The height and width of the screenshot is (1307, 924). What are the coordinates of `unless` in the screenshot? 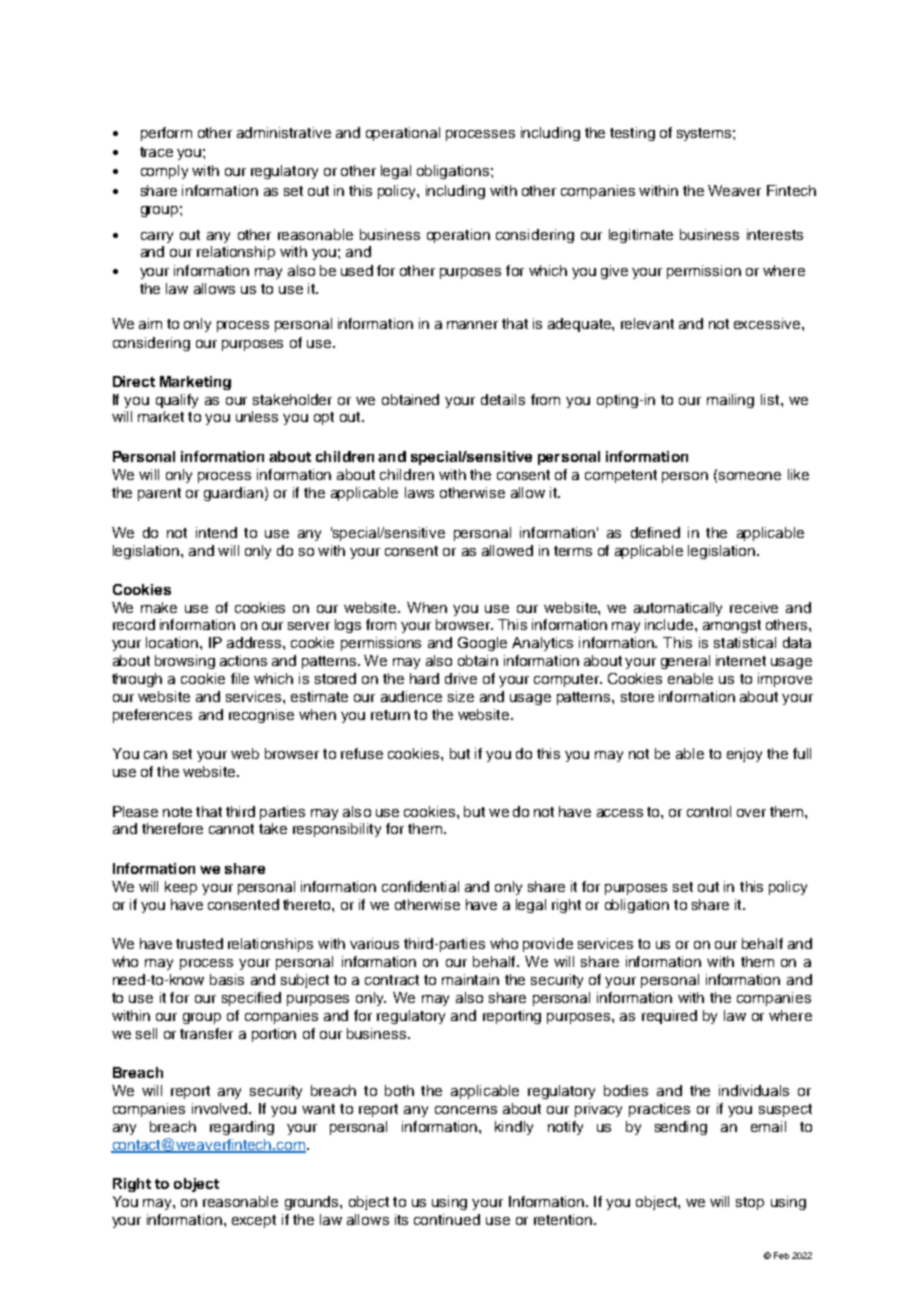 It's located at (257, 416).
